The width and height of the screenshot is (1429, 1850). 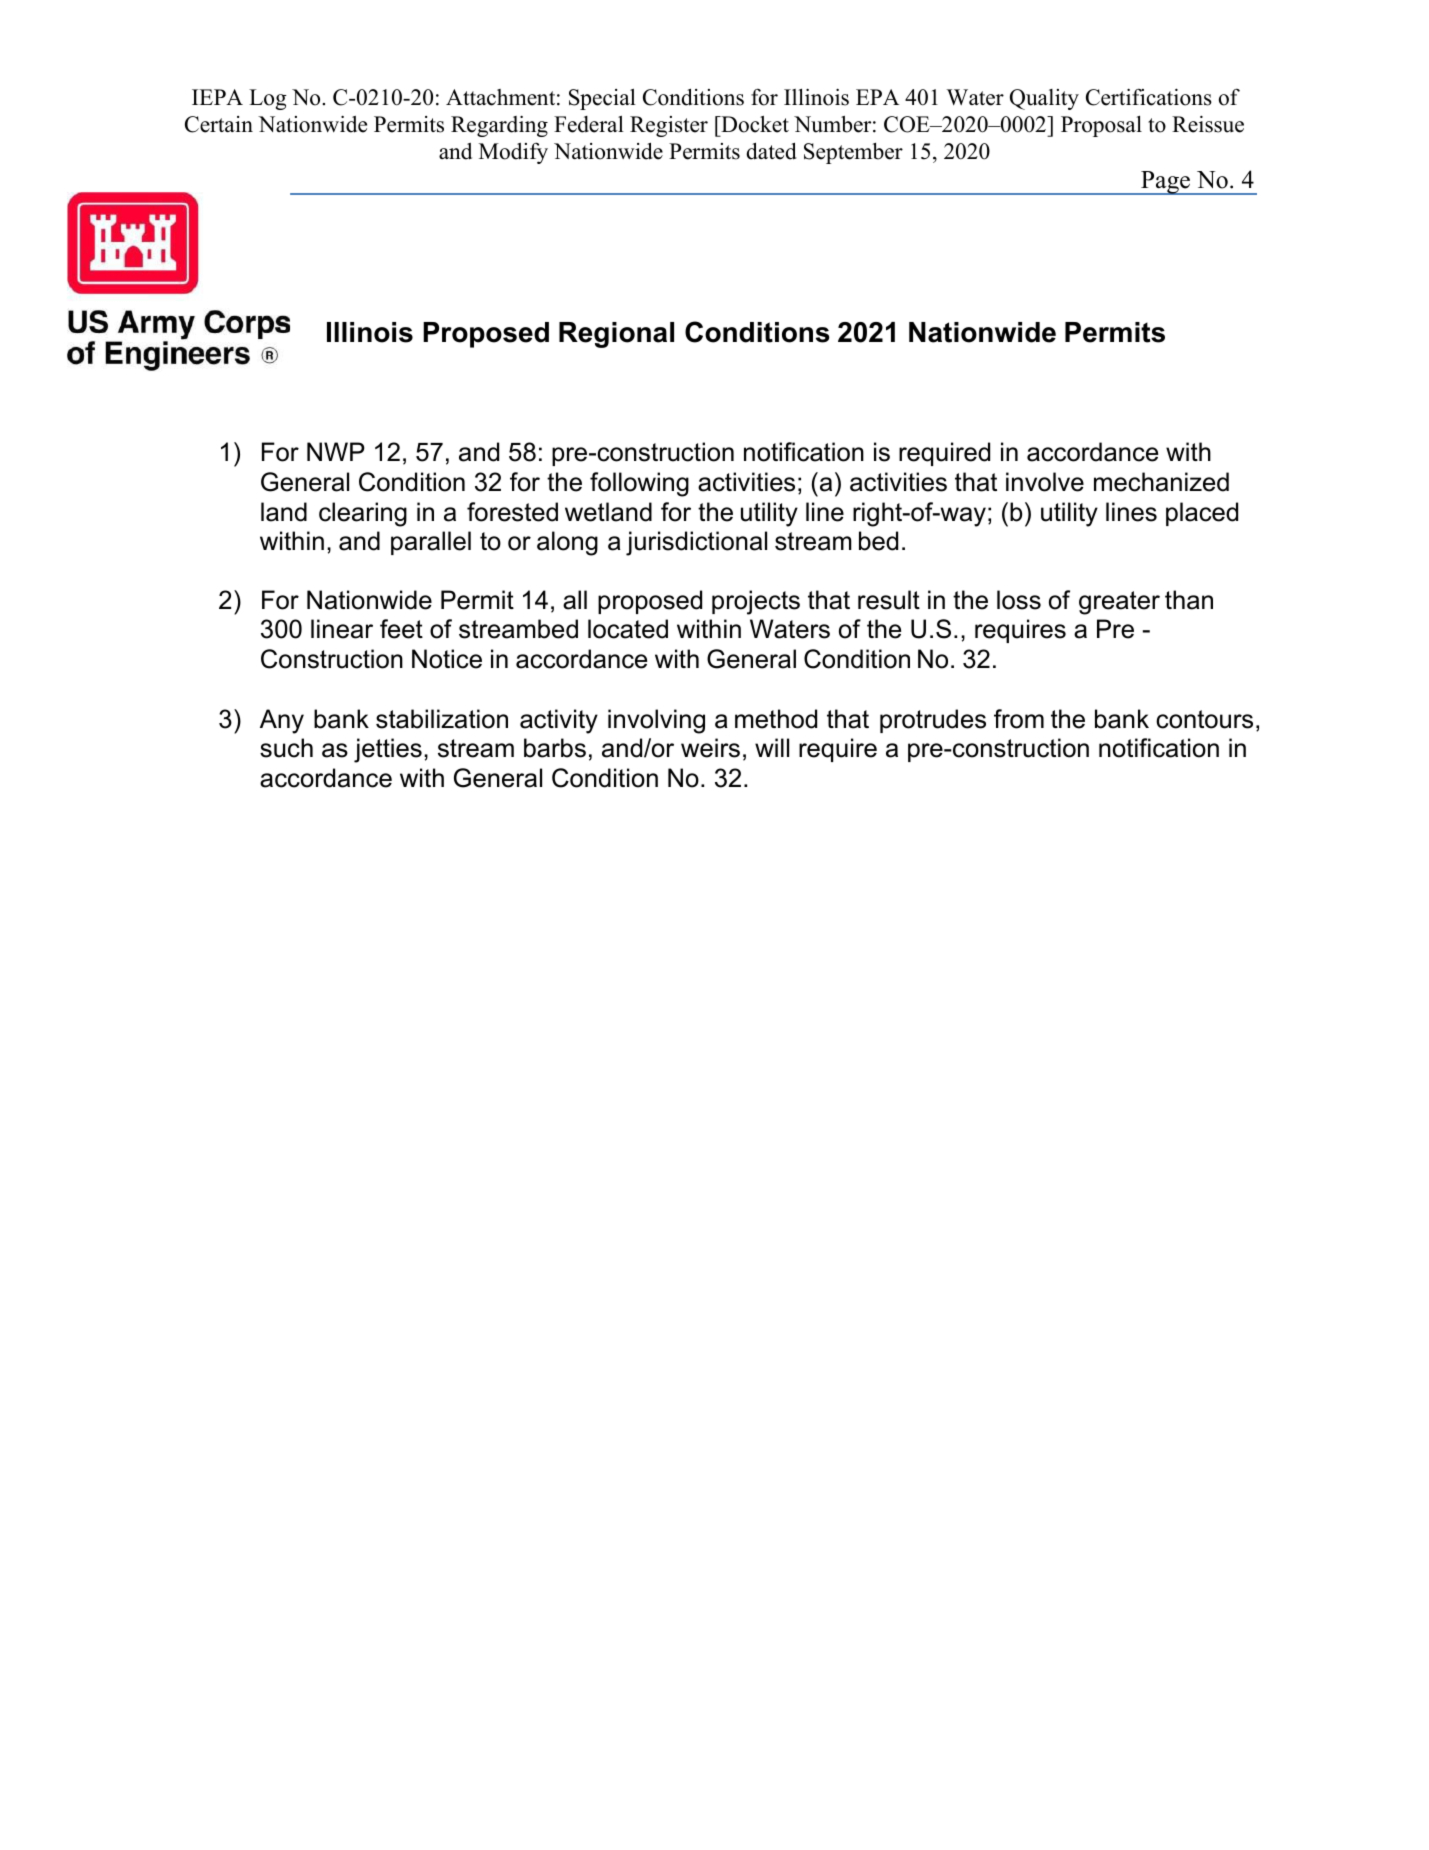 I want to click on Docket, so click(x=754, y=124).
